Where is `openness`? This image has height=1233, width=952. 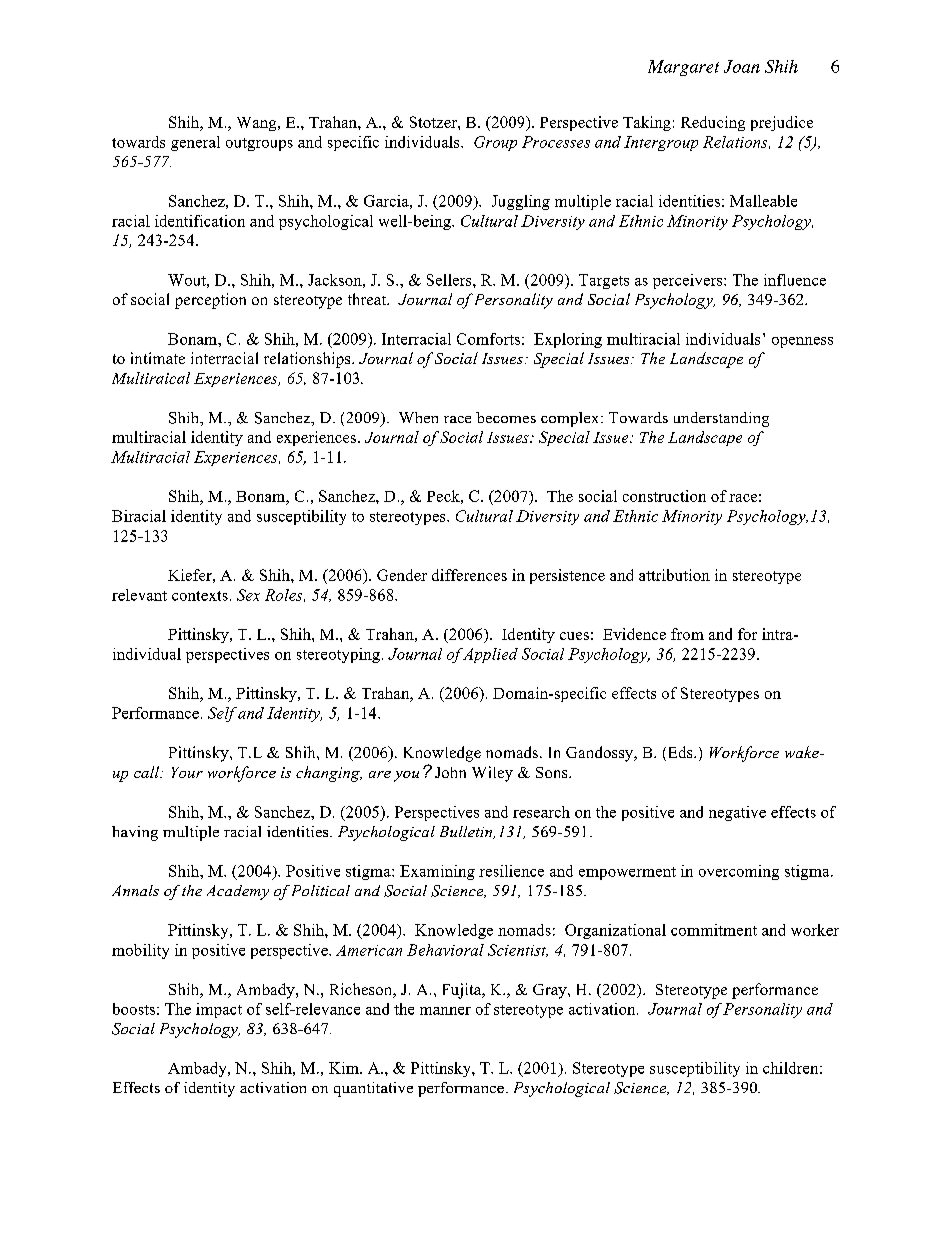 openness is located at coordinates (802, 342).
